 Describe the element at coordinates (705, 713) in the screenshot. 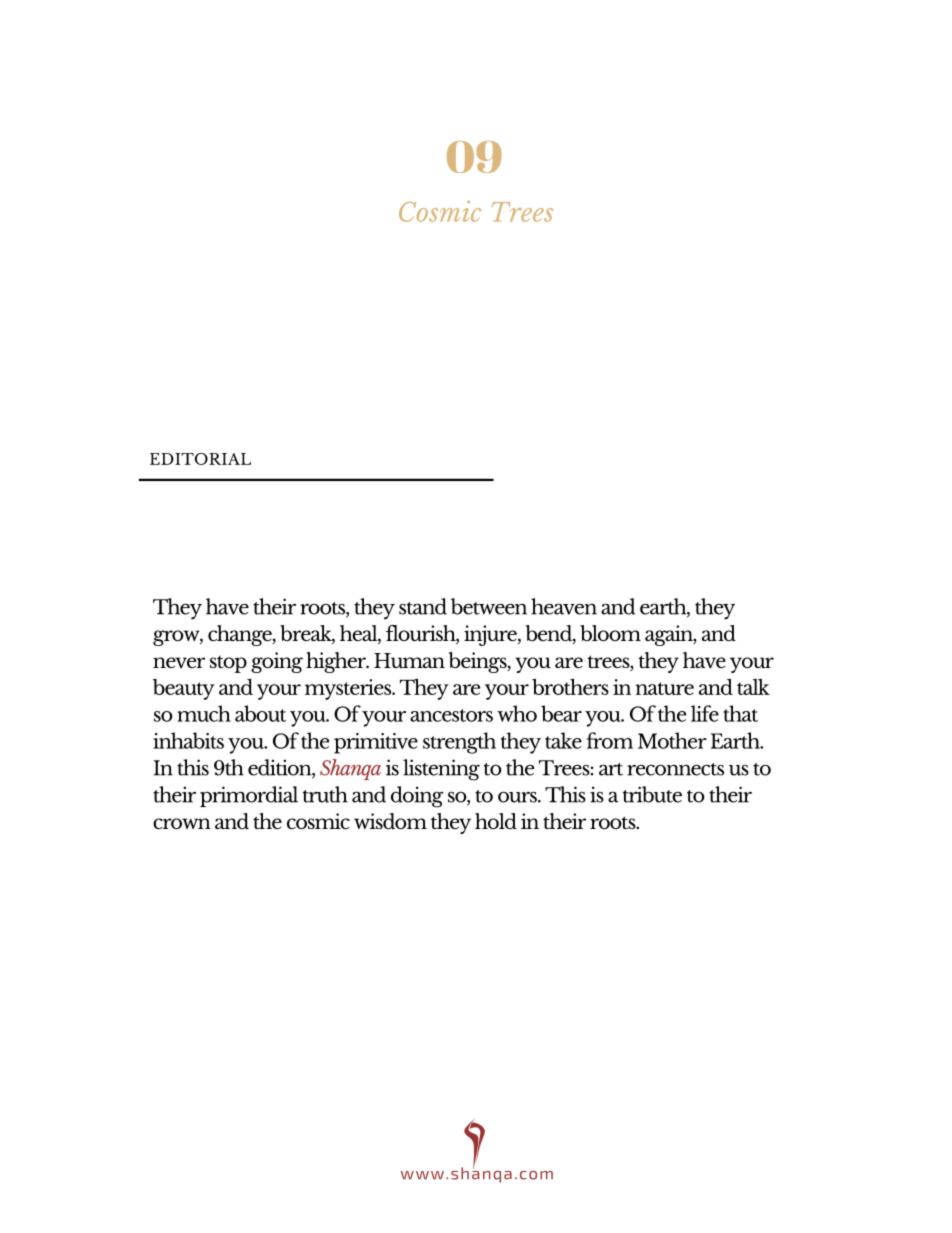

I see `life` at that location.
